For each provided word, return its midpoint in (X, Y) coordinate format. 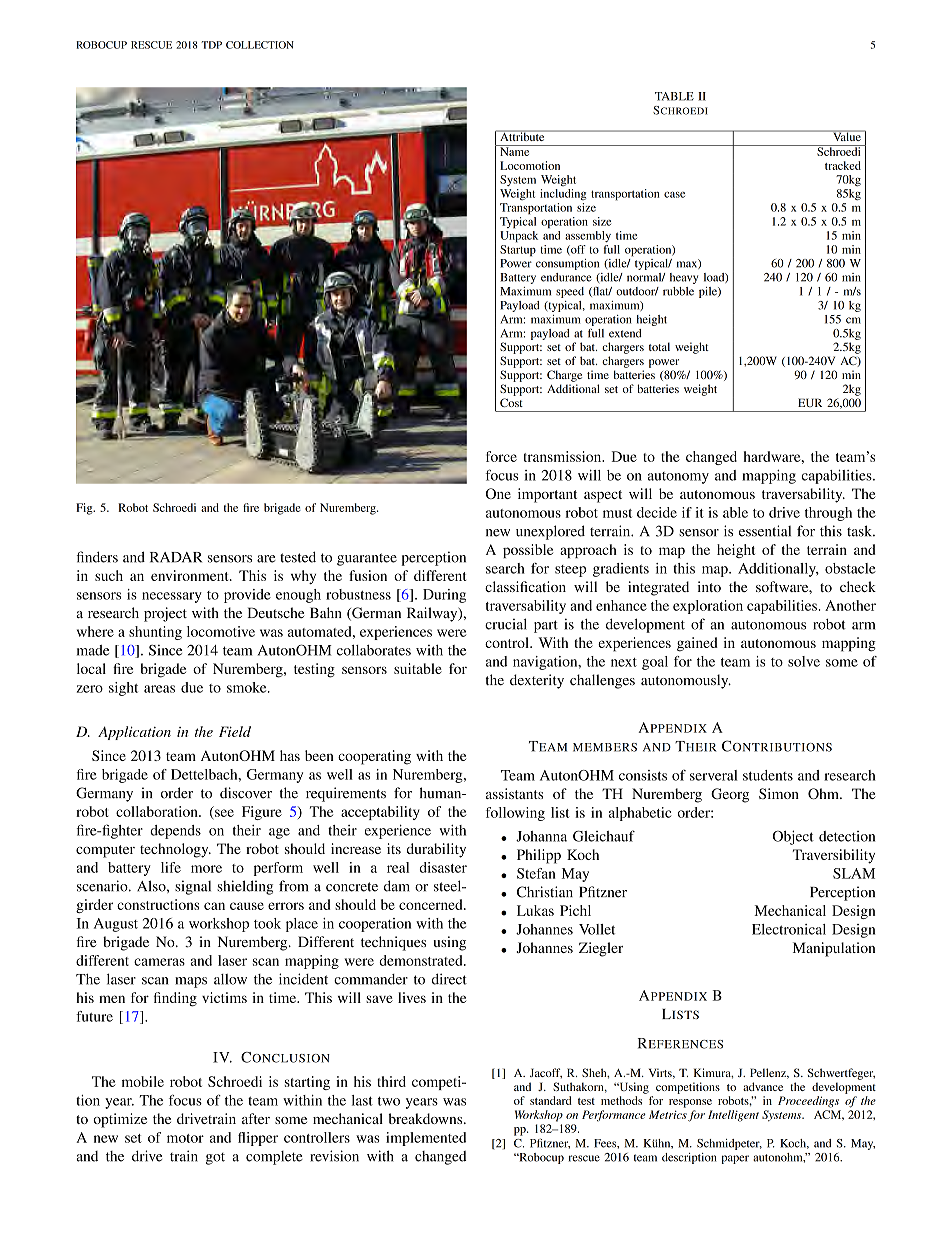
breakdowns (427, 1118)
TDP (211, 45)
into (709, 586)
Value (847, 135)
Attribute (522, 135)
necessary (172, 597)
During (444, 596)
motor (185, 1138)
